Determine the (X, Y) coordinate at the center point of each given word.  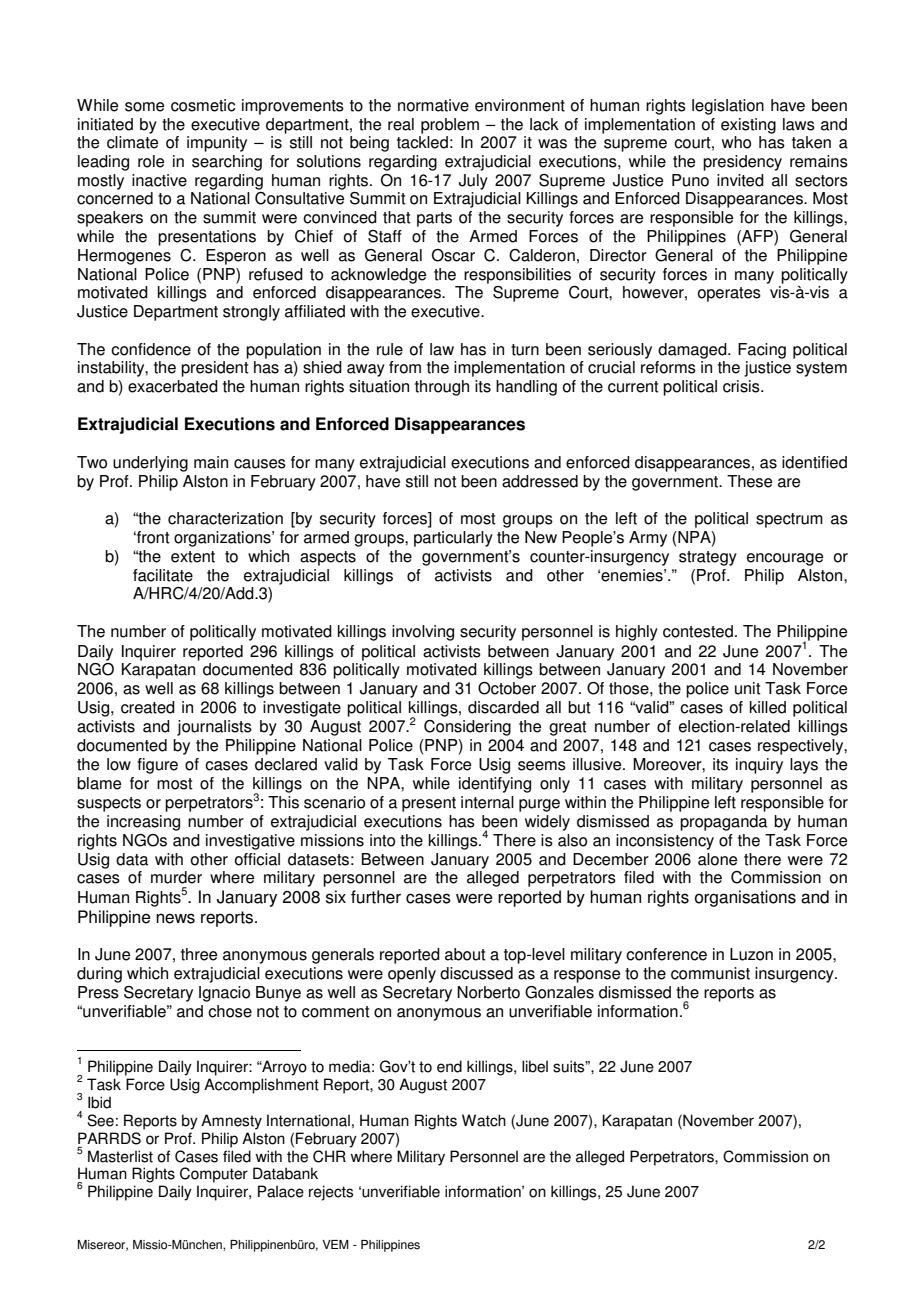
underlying (150, 464)
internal (487, 802)
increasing (143, 823)
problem (450, 126)
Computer (214, 1175)
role (151, 161)
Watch (484, 1120)
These (749, 481)
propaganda (723, 823)
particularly (453, 539)
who (736, 142)
